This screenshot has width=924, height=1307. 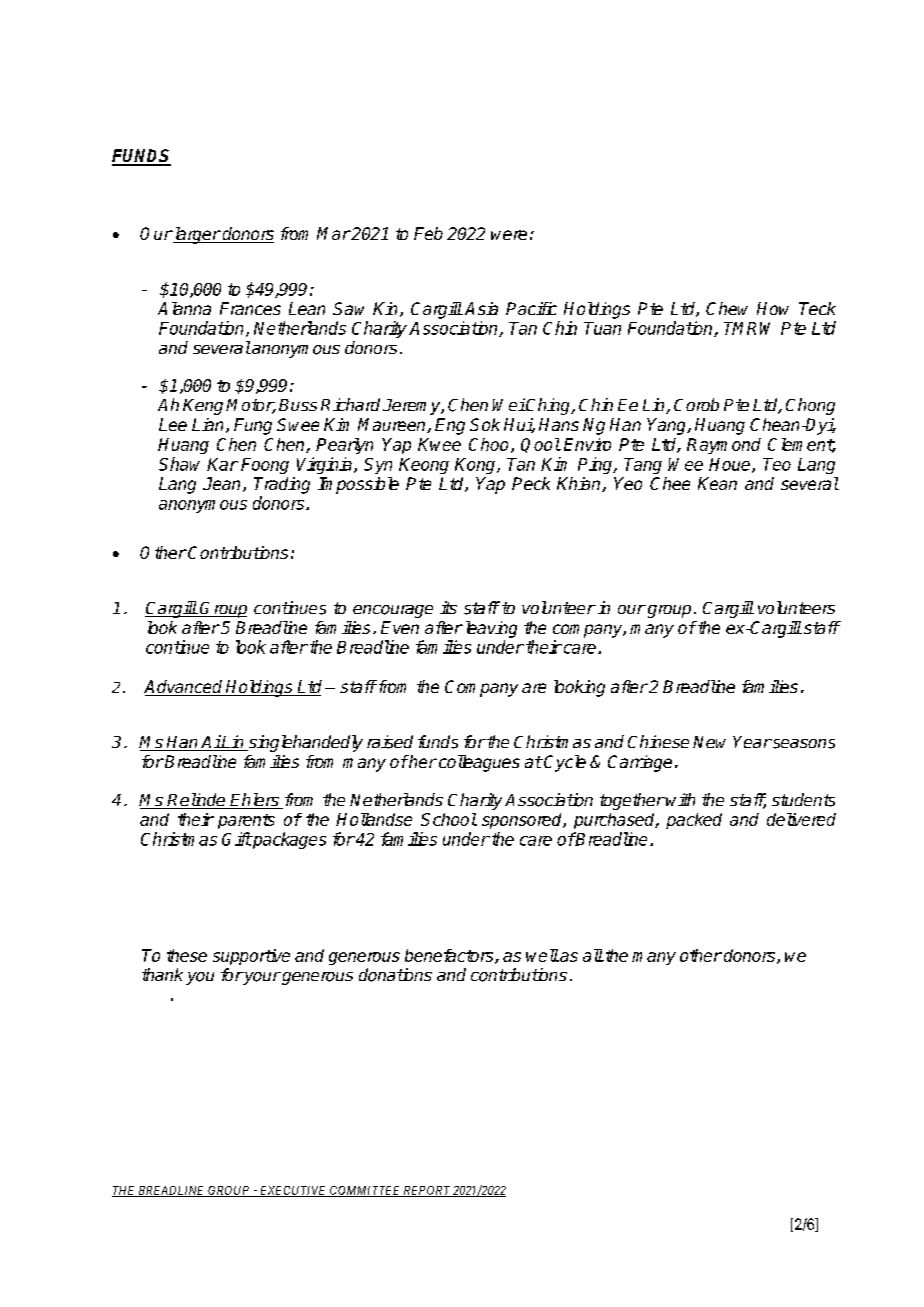 What do you see at coordinates (694, 821) in the screenshot?
I see `packed` at bounding box center [694, 821].
